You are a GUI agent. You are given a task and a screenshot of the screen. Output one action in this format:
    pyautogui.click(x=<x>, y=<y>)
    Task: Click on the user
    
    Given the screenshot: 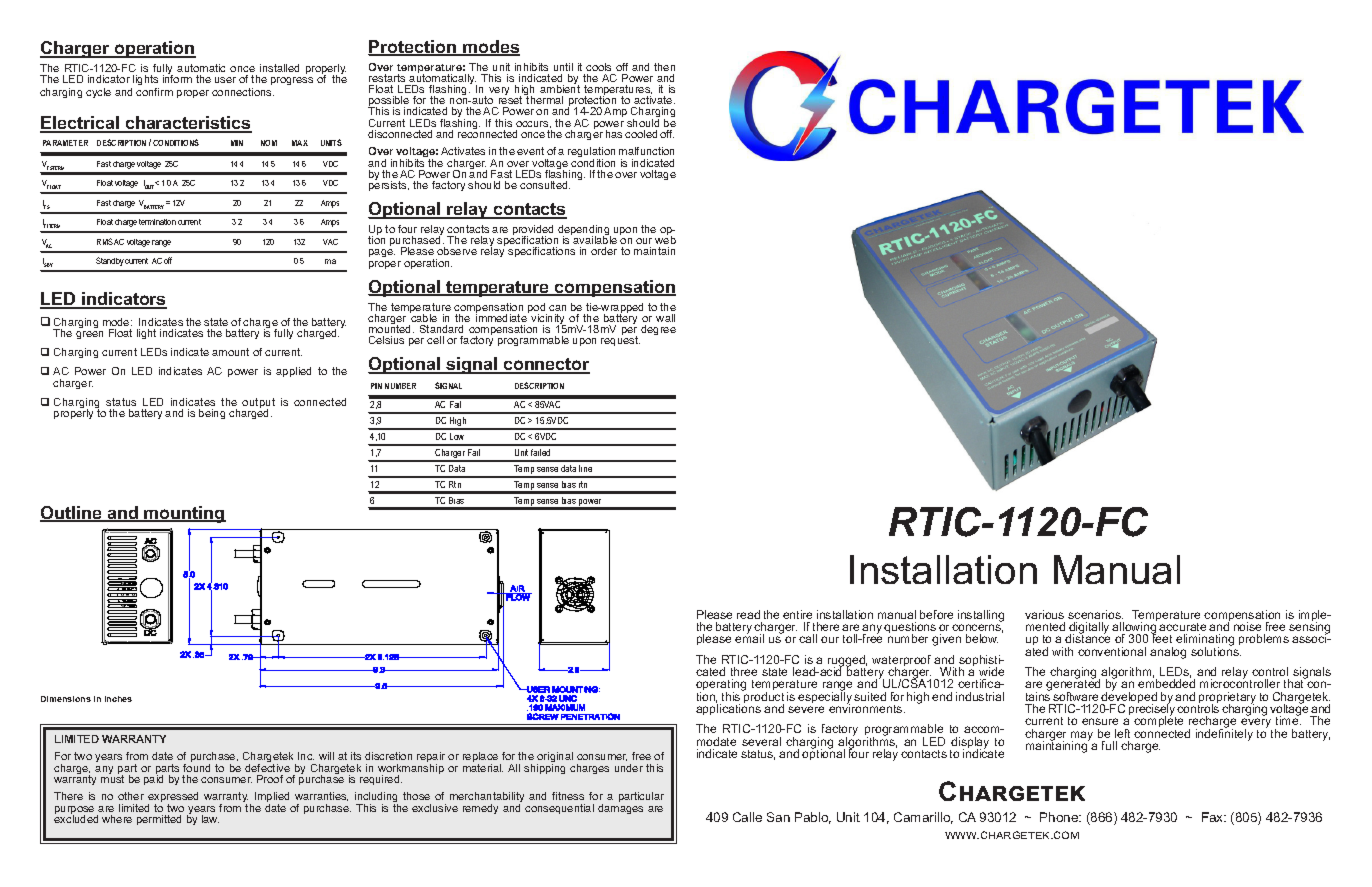 What is the action you would take?
    pyautogui.click(x=225, y=80)
